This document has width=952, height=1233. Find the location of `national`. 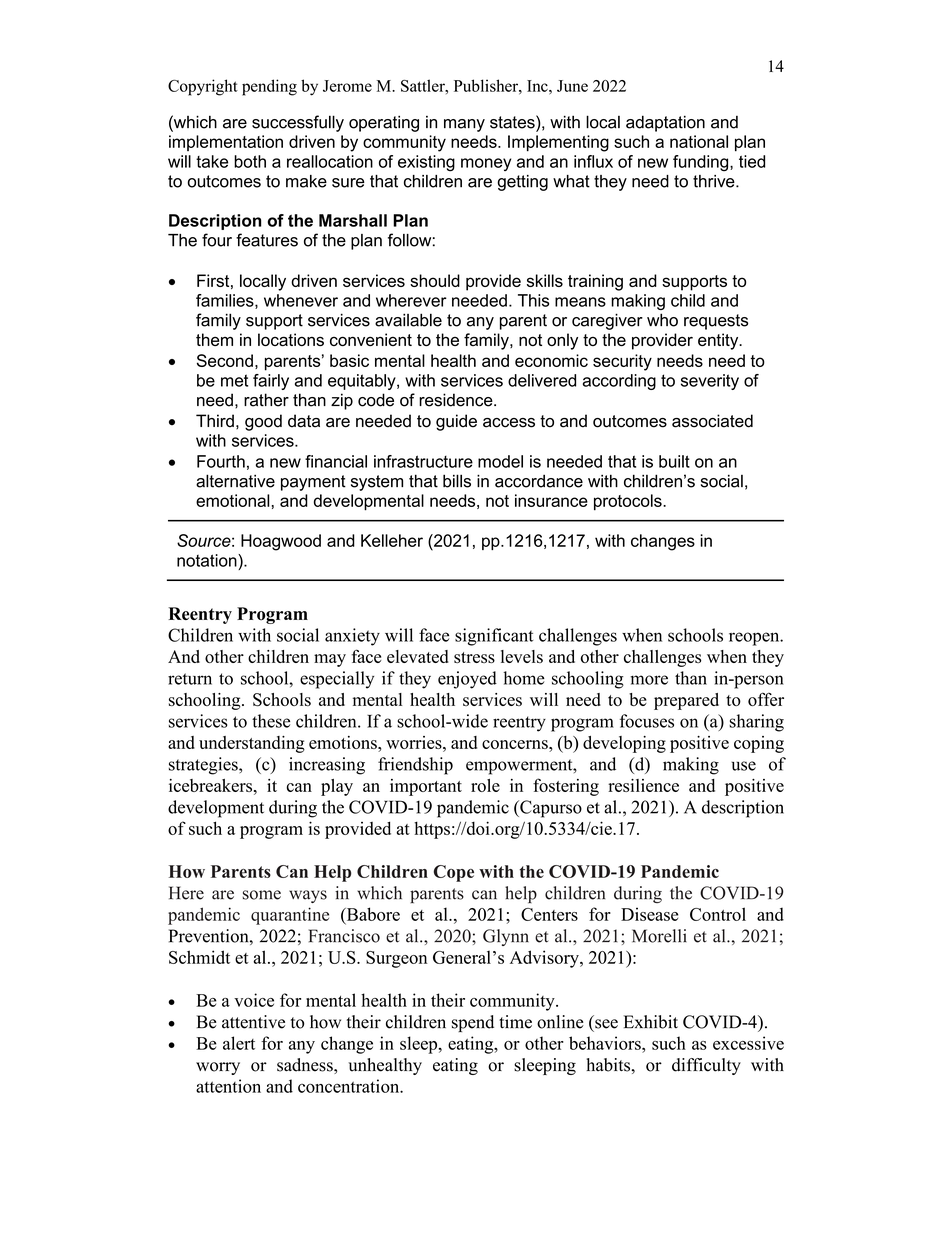

national is located at coordinates (699, 141).
